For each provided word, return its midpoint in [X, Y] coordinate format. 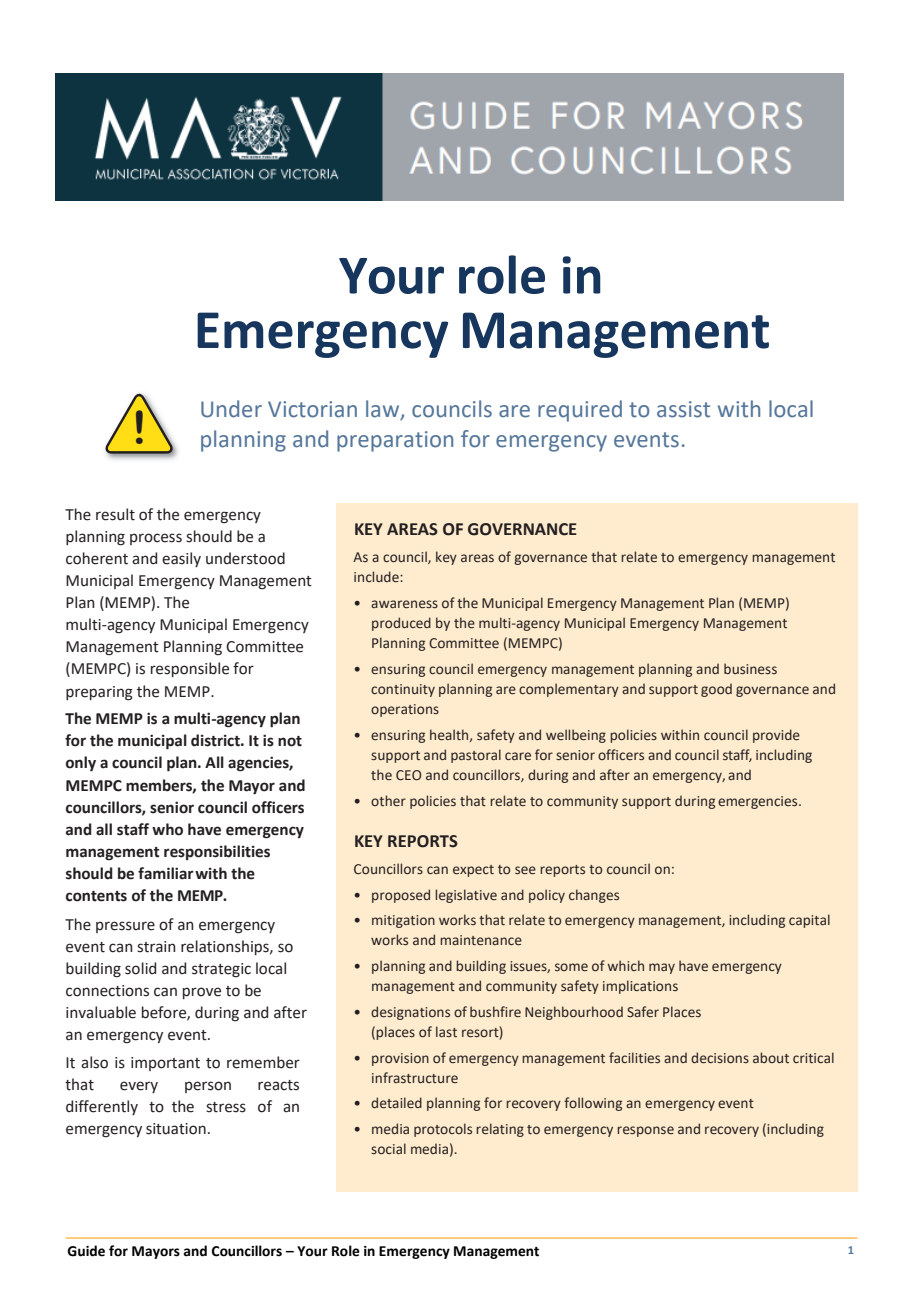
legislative [466, 896]
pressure [125, 927]
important [165, 1064]
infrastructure [415, 1077]
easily [181, 559]
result [115, 514]
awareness [404, 604]
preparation [395, 441]
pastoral [476, 756]
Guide [86, 1251]
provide [776, 736]
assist [683, 409]
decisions [720, 1057]
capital [809, 921]
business [750, 668]
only [81, 763]
